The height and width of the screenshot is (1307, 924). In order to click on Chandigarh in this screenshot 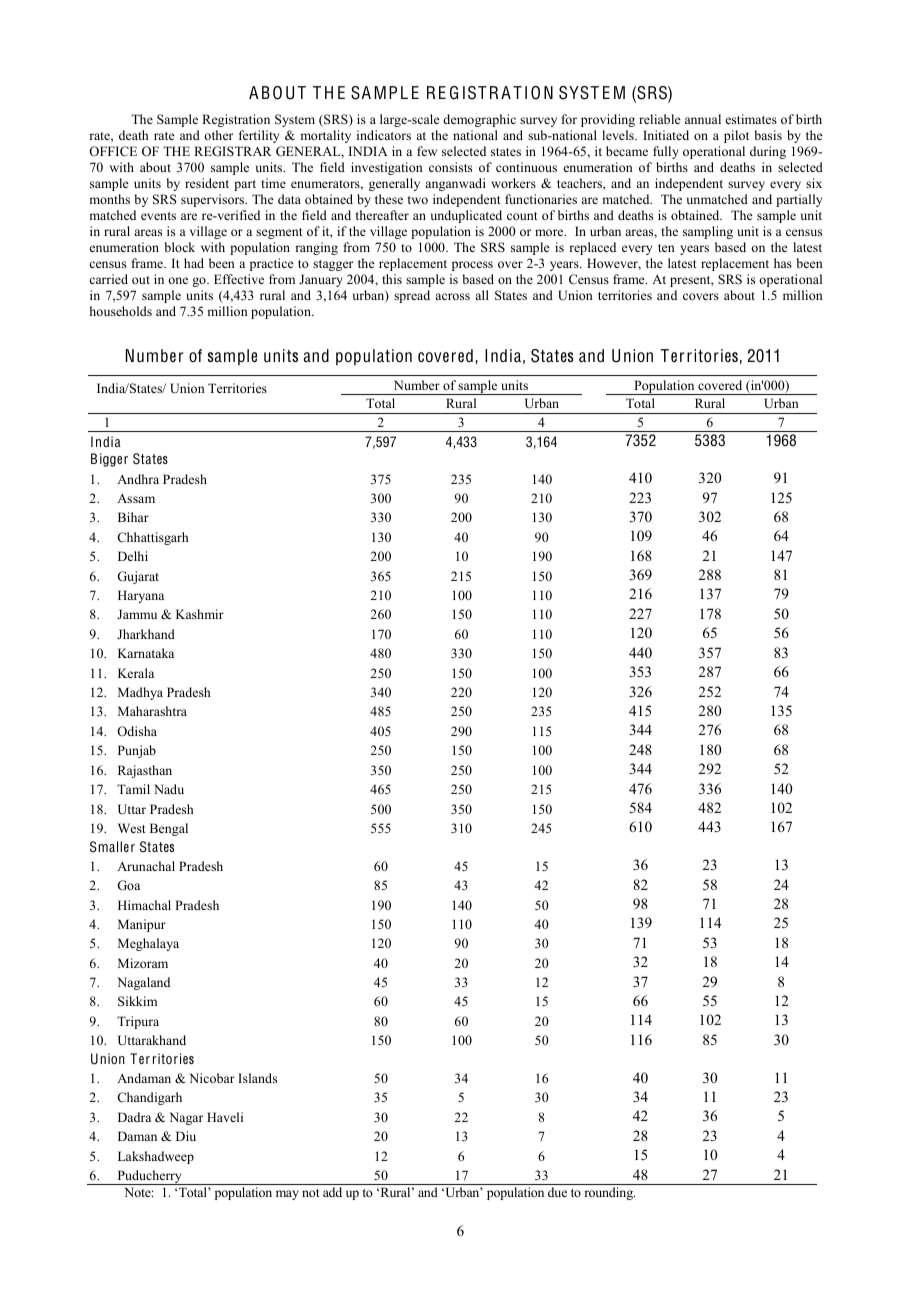, I will do `click(149, 1098)`.
